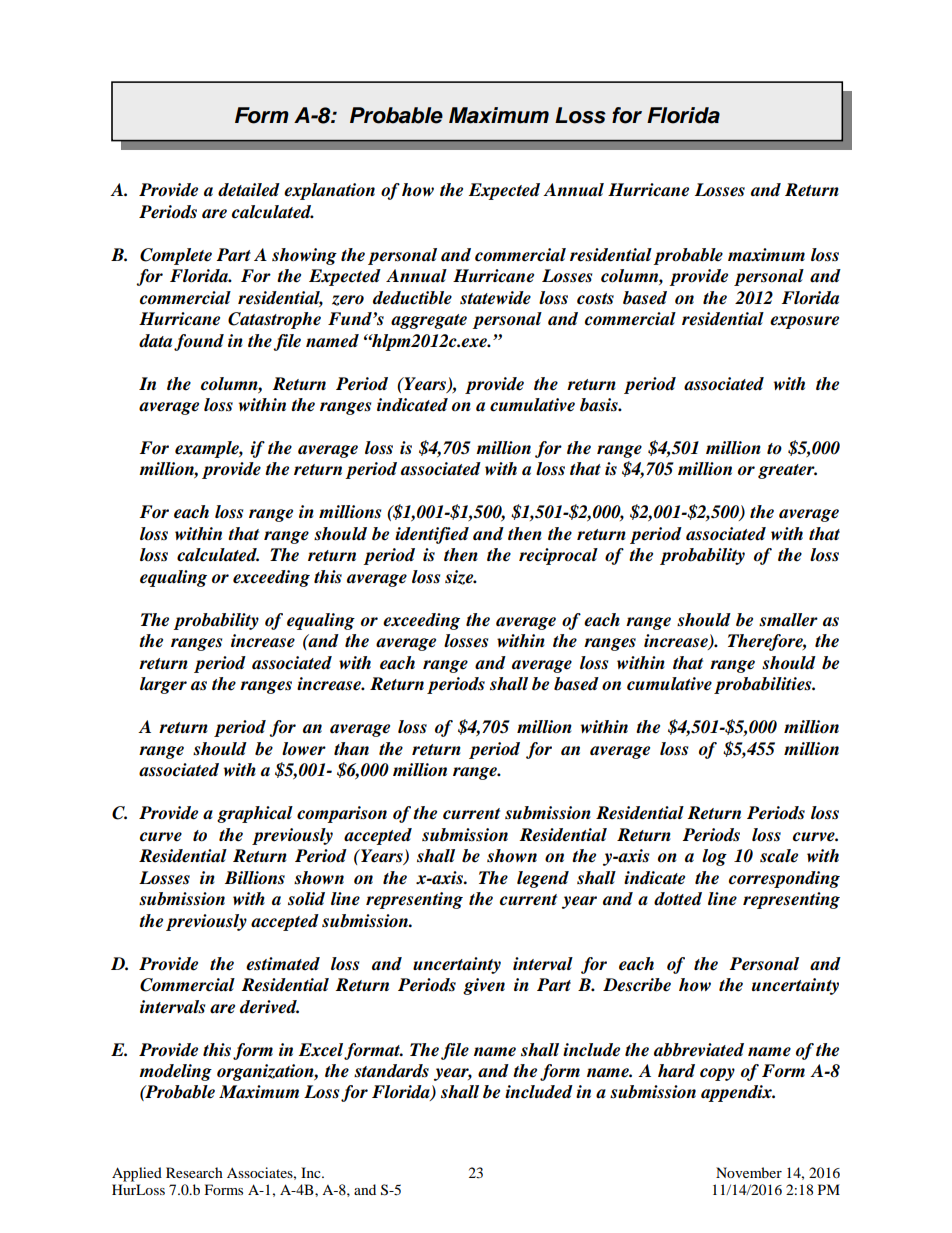  Describe the element at coordinates (804, 322) in the document. I see `exposure` at that location.
